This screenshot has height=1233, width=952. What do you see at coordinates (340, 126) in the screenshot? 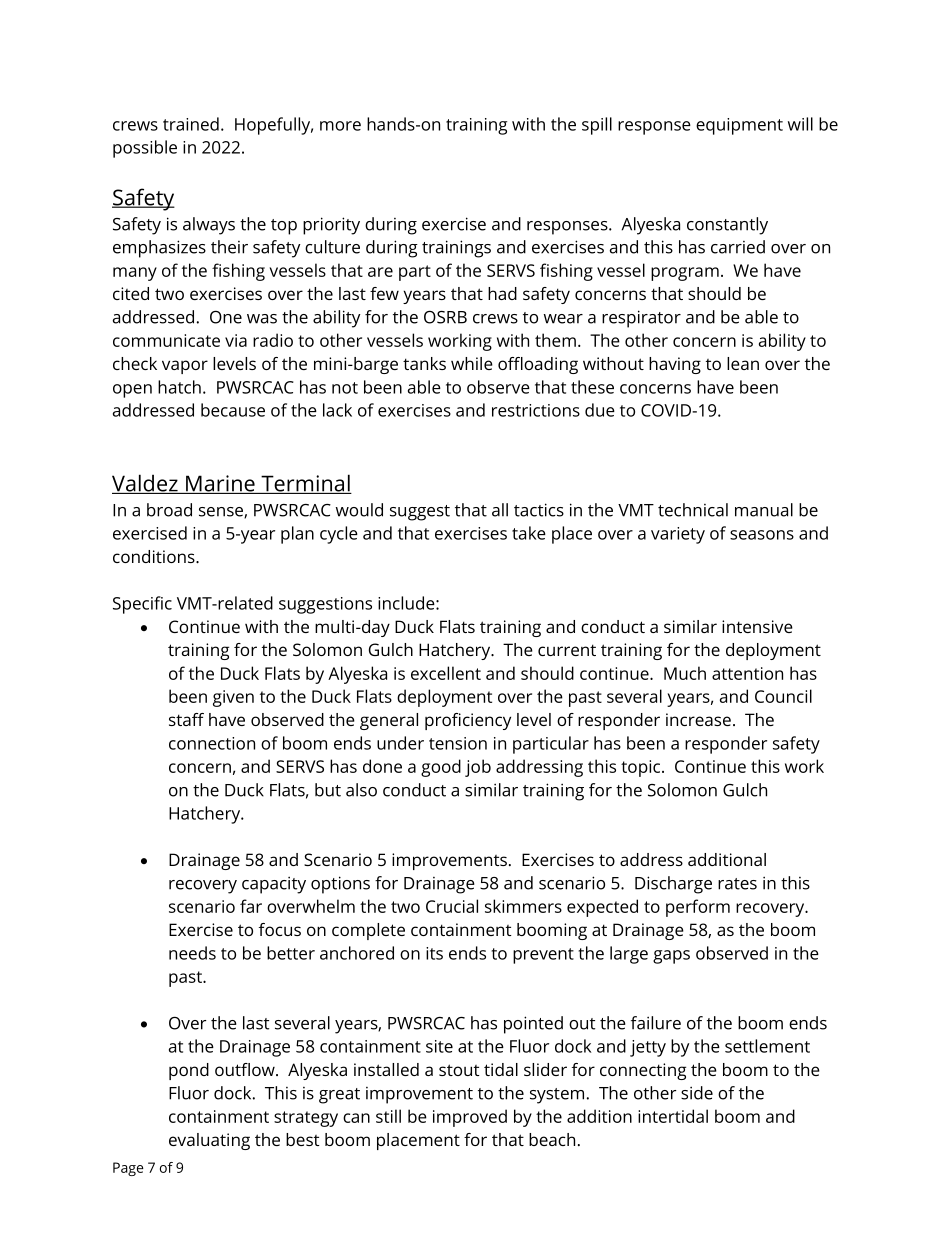
I see `more` at bounding box center [340, 126].
